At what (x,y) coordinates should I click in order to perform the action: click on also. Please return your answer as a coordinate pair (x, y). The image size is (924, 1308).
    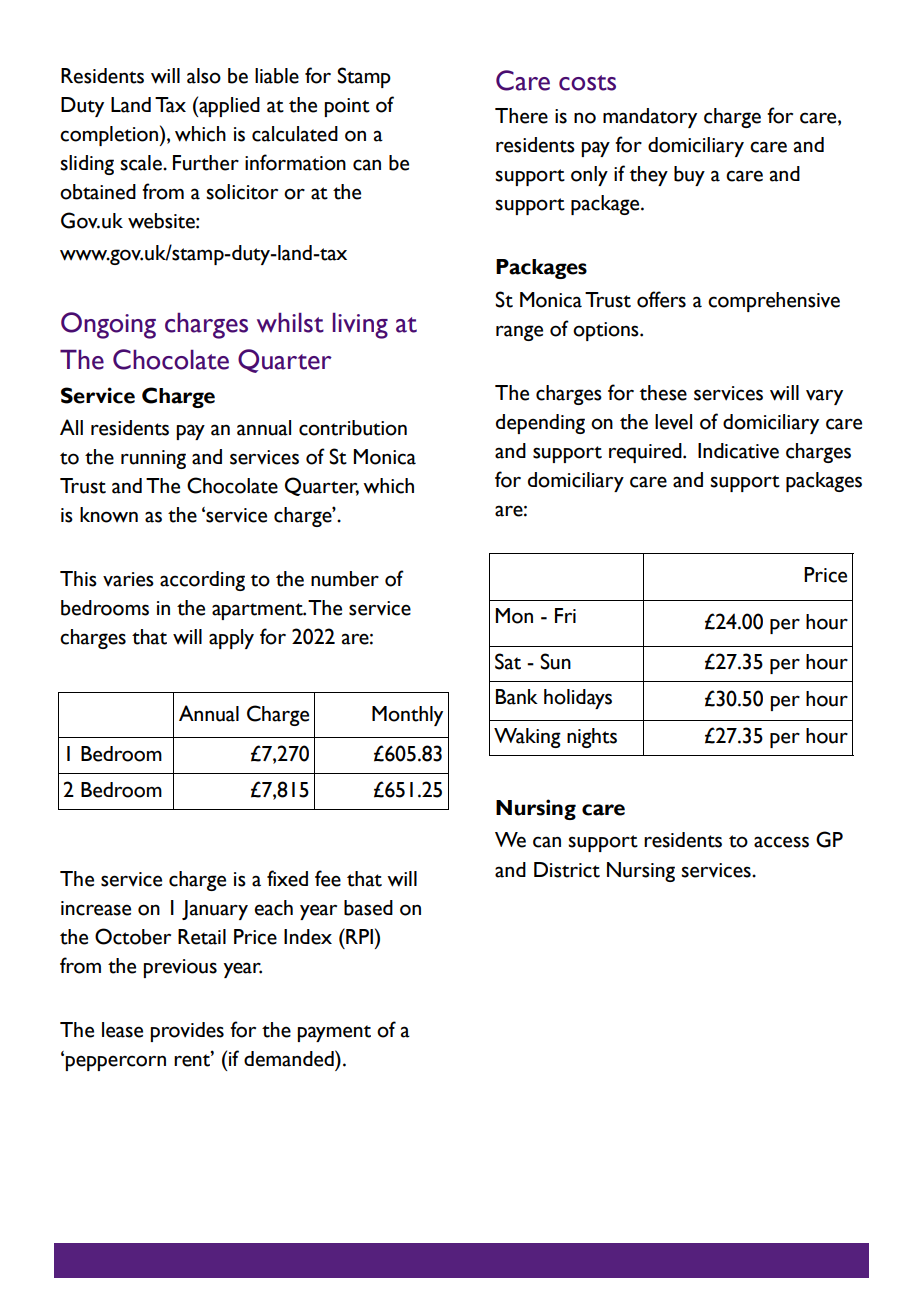
    Looking at the image, I should click on (204, 76).
